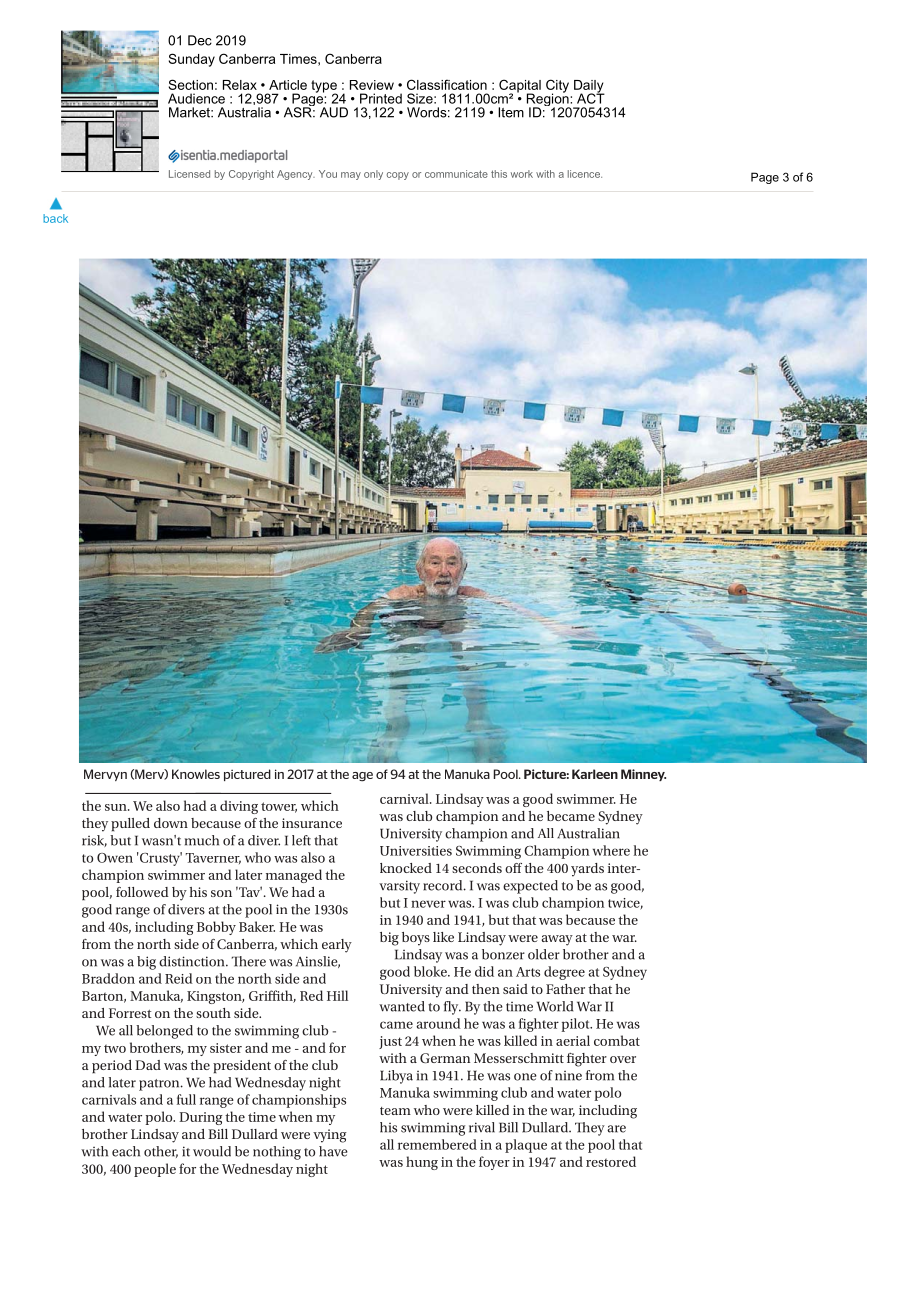  Describe the element at coordinates (312, 823) in the screenshot. I see `insurance` at that location.
